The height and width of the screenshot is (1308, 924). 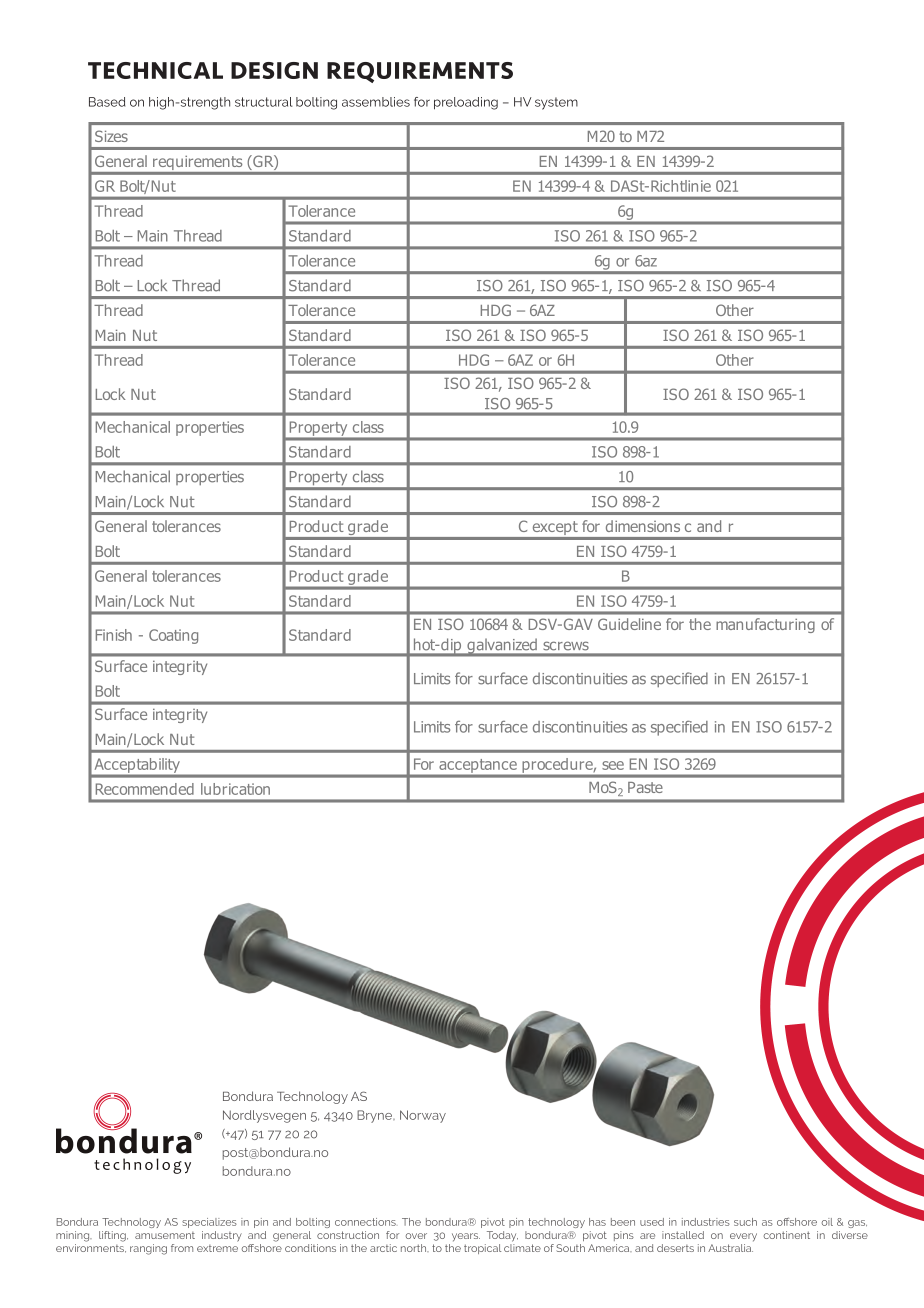 What do you see at coordinates (613, 765) in the screenshot?
I see `see` at bounding box center [613, 765].
